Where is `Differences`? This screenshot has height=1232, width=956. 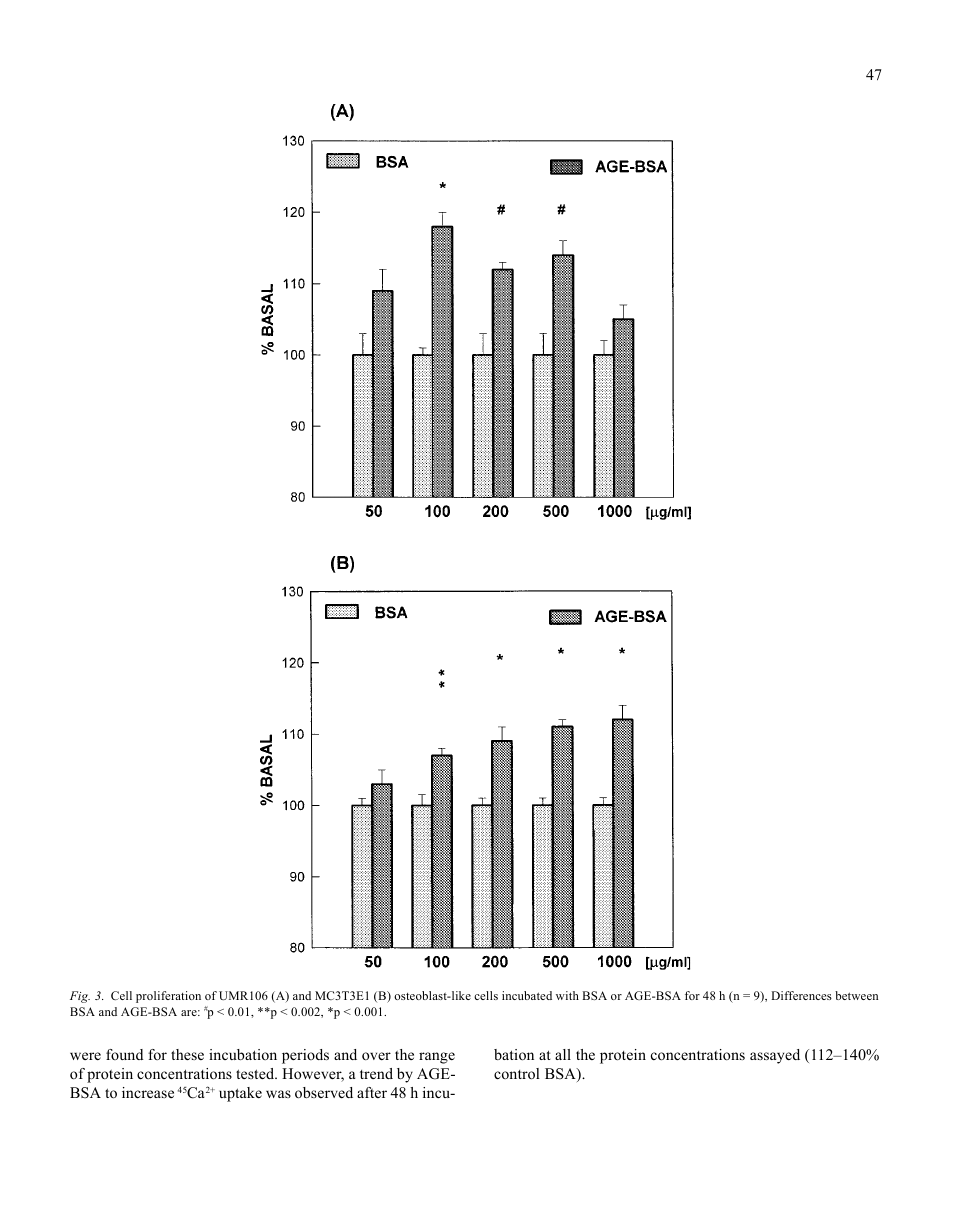 Differences is located at coordinates (801, 995).
